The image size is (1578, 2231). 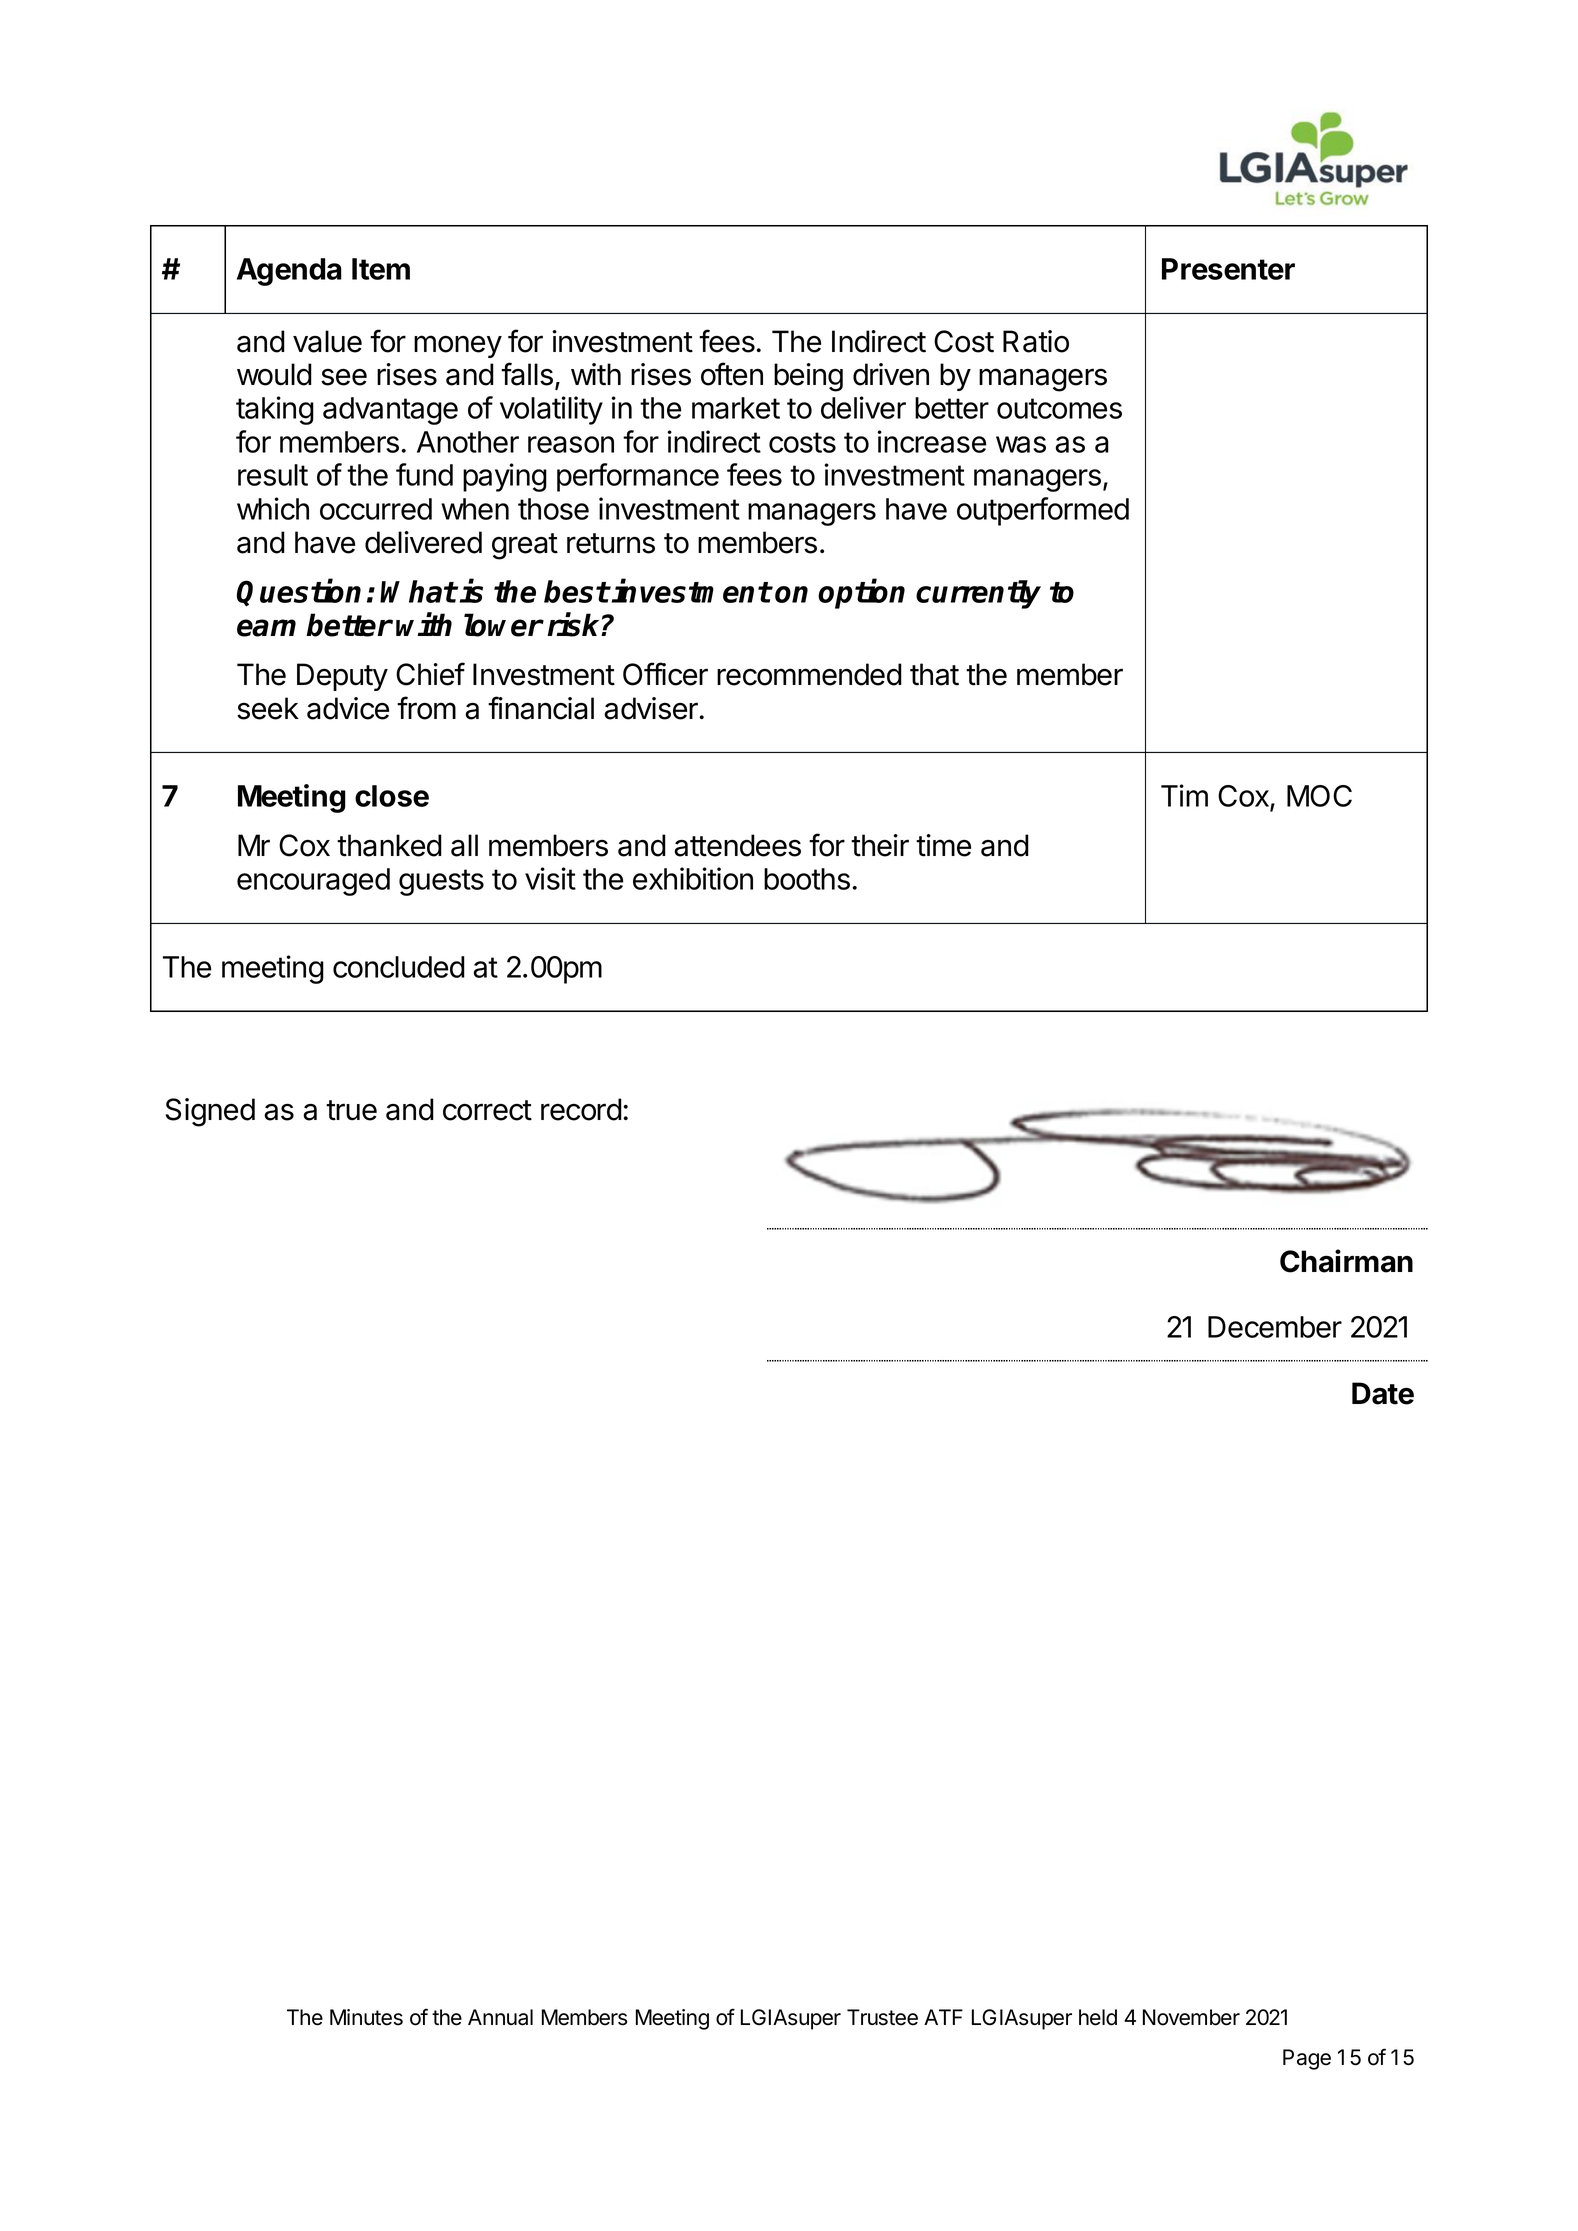 What do you see at coordinates (1228, 269) in the image?
I see `Presenter` at bounding box center [1228, 269].
